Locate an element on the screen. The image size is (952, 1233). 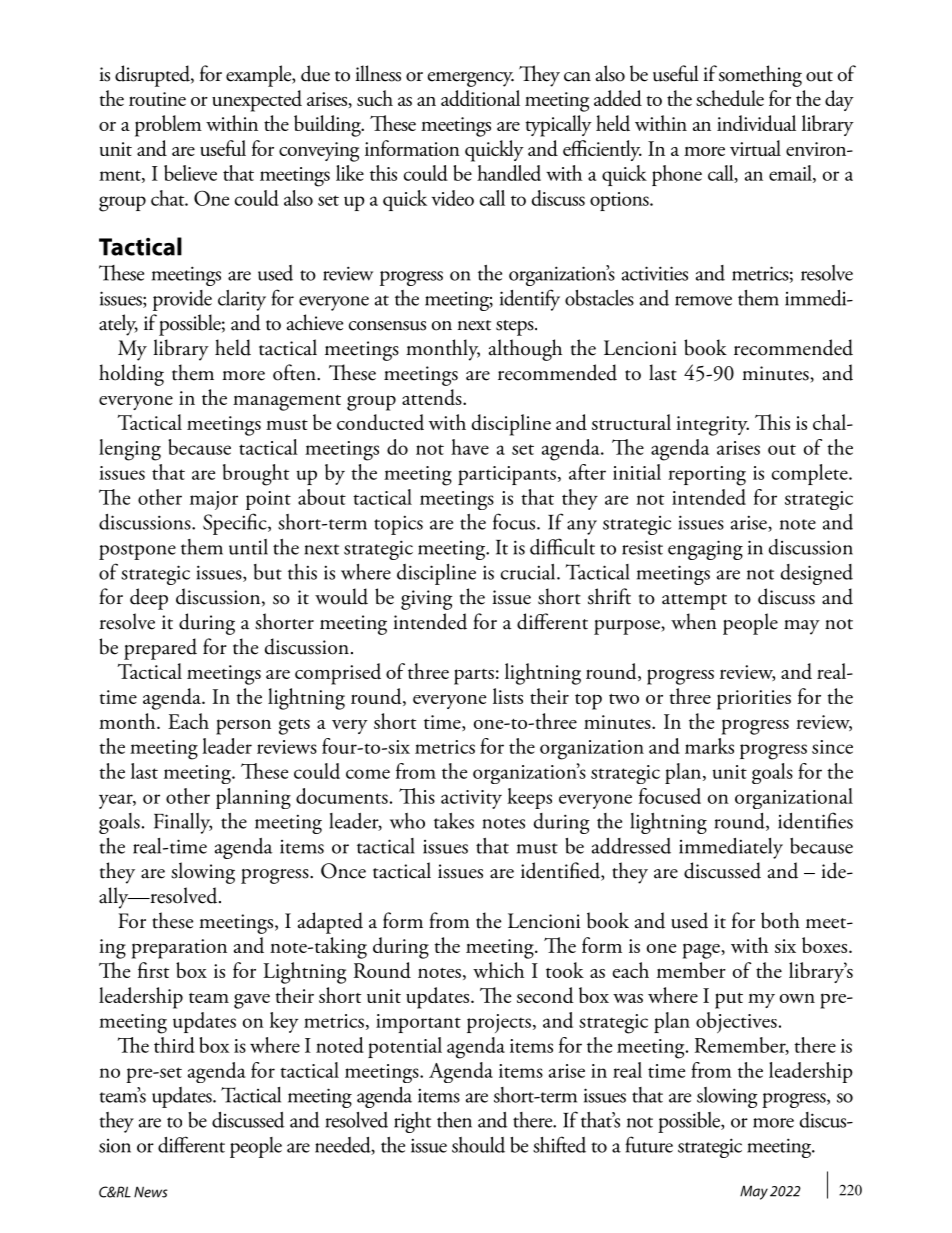
News is located at coordinates (151, 1192).
